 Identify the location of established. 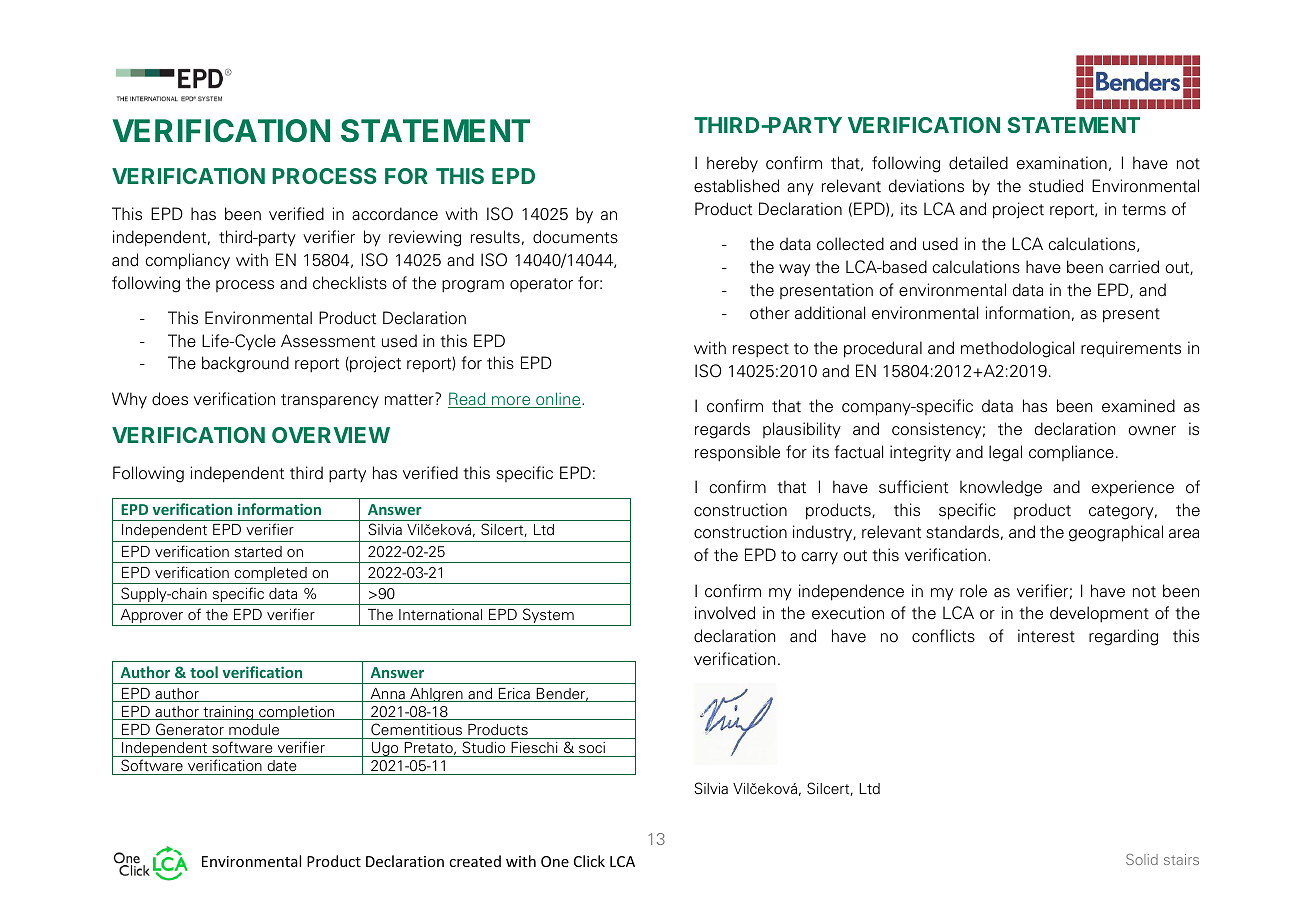
(736, 186).
